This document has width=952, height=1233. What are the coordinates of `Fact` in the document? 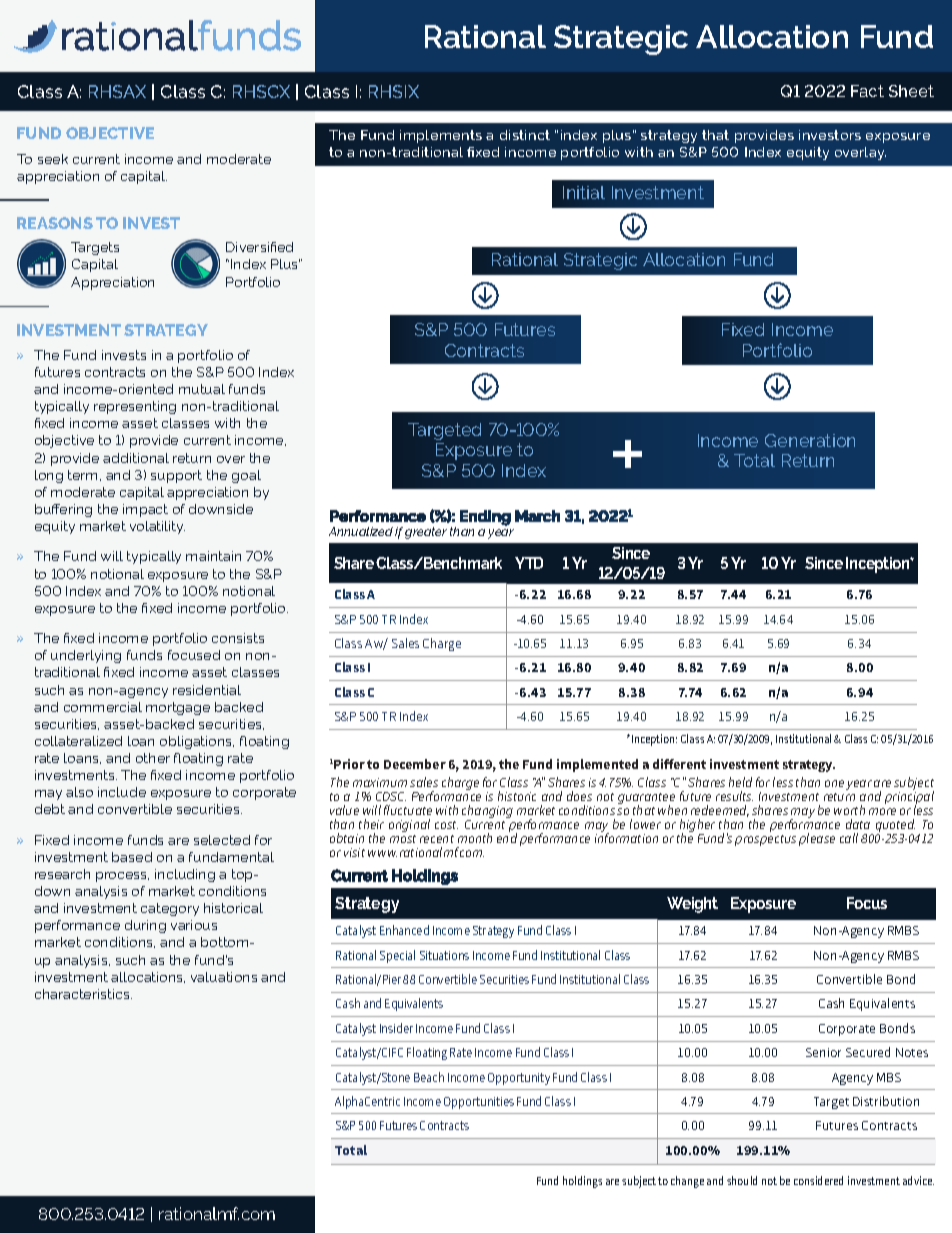 It's located at (867, 91).
